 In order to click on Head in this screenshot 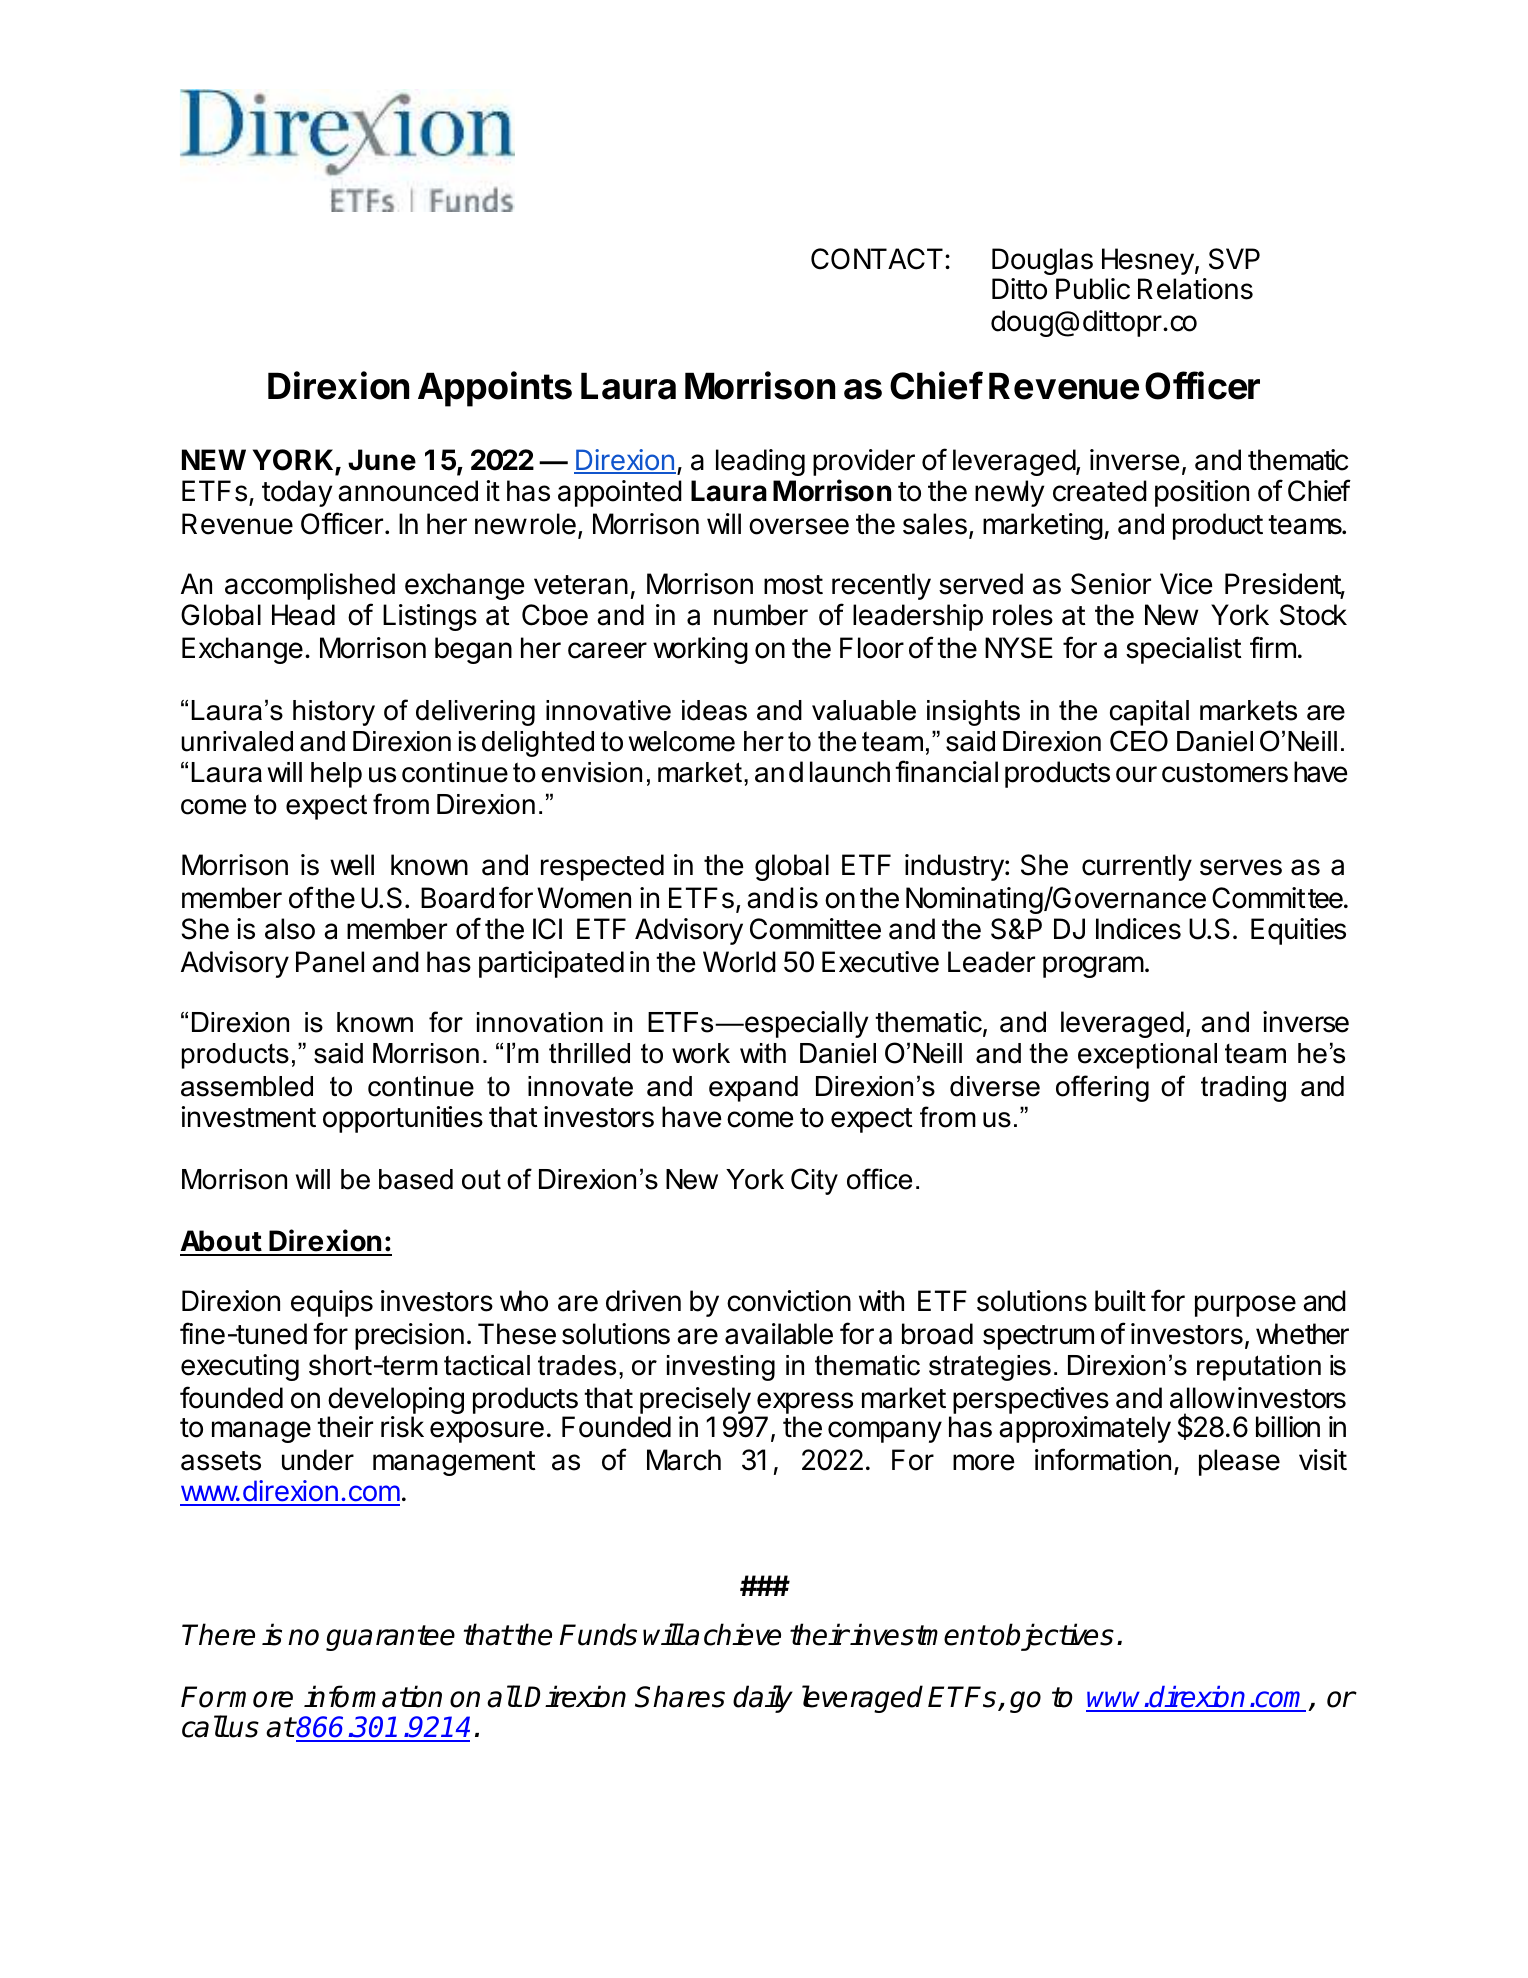, I will do `click(303, 615)`.
